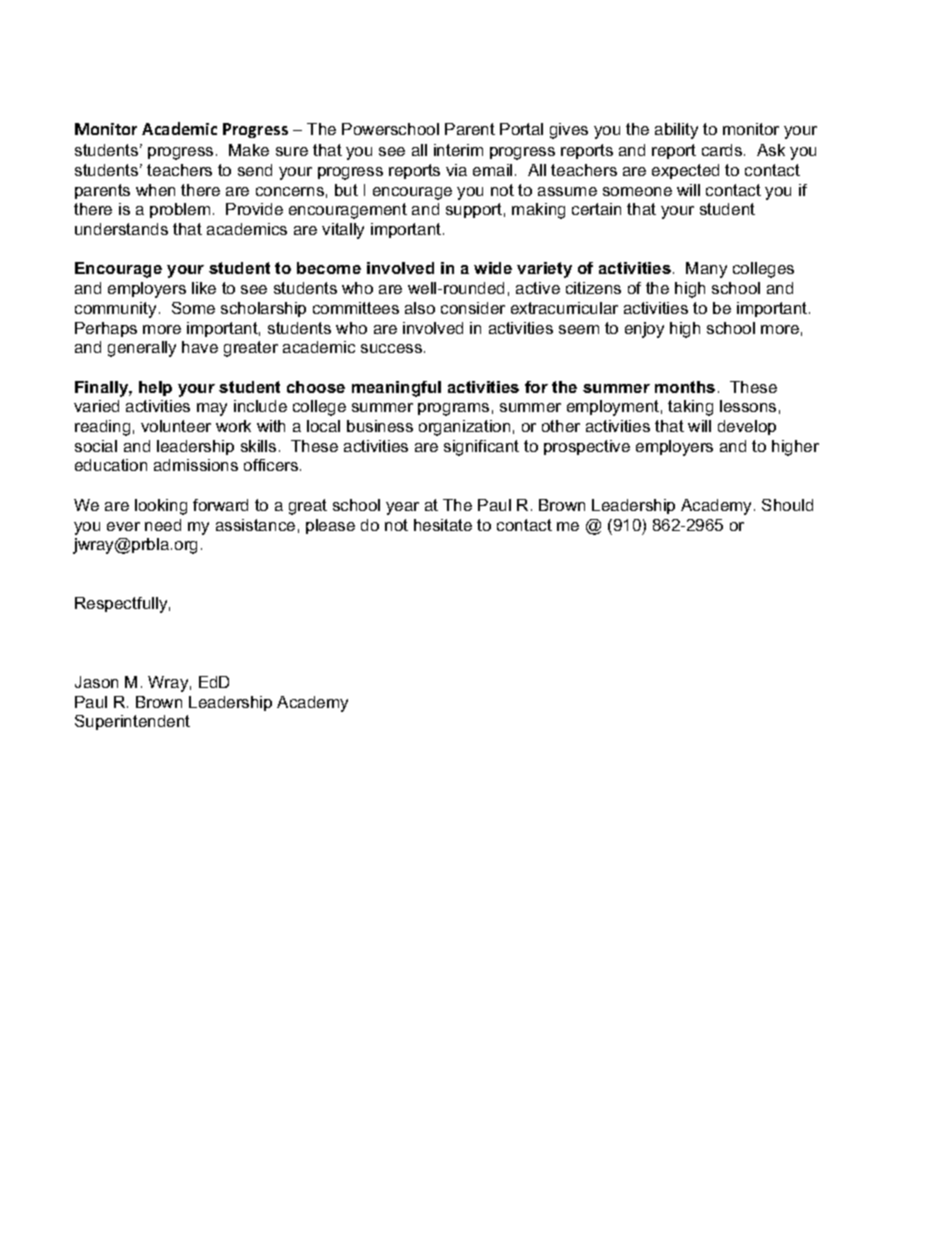 The height and width of the screenshot is (1233, 952). What do you see at coordinates (644, 330) in the screenshot?
I see `enjoy` at bounding box center [644, 330].
